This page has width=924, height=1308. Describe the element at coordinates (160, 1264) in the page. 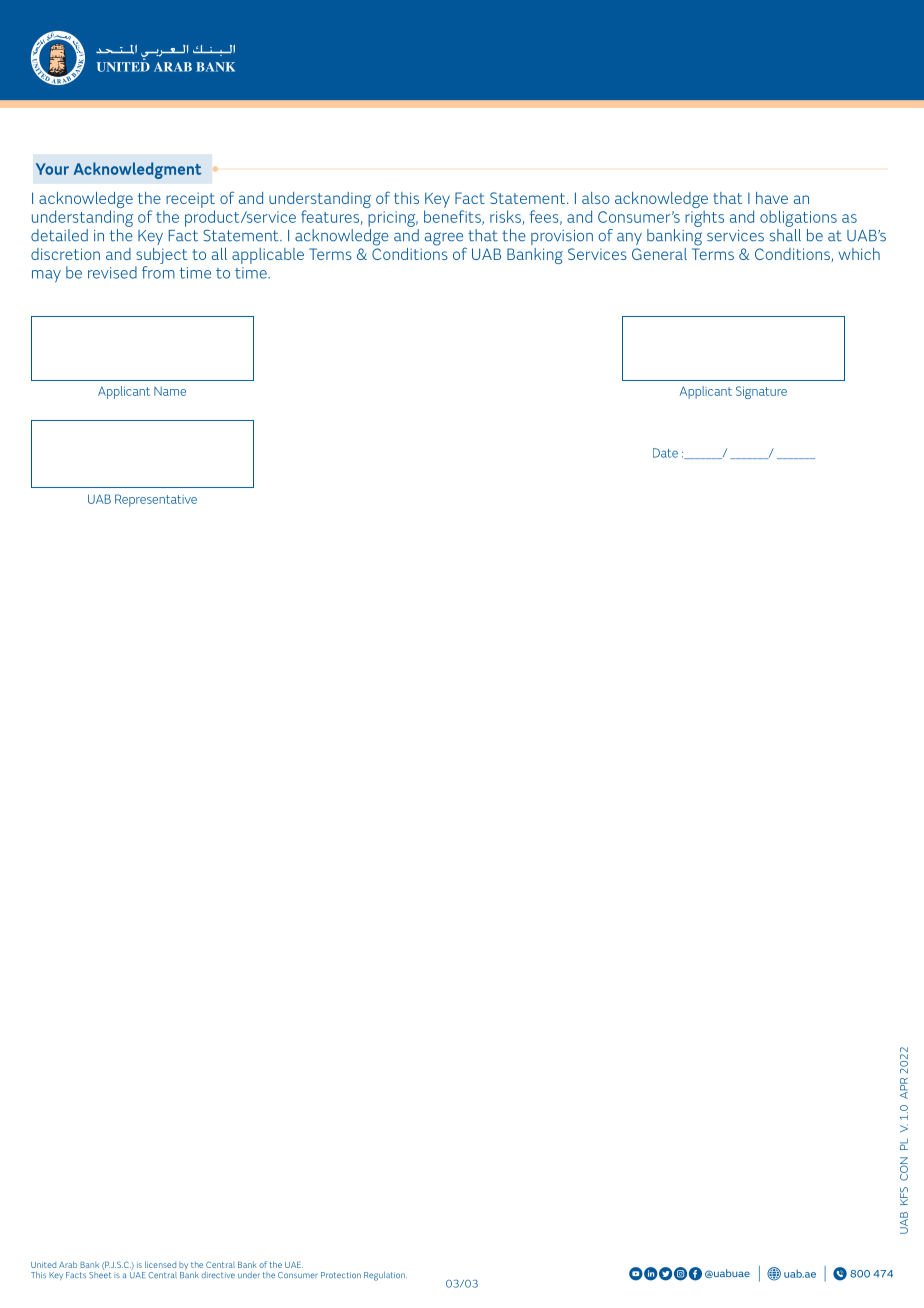

I see `licensed` at that location.
